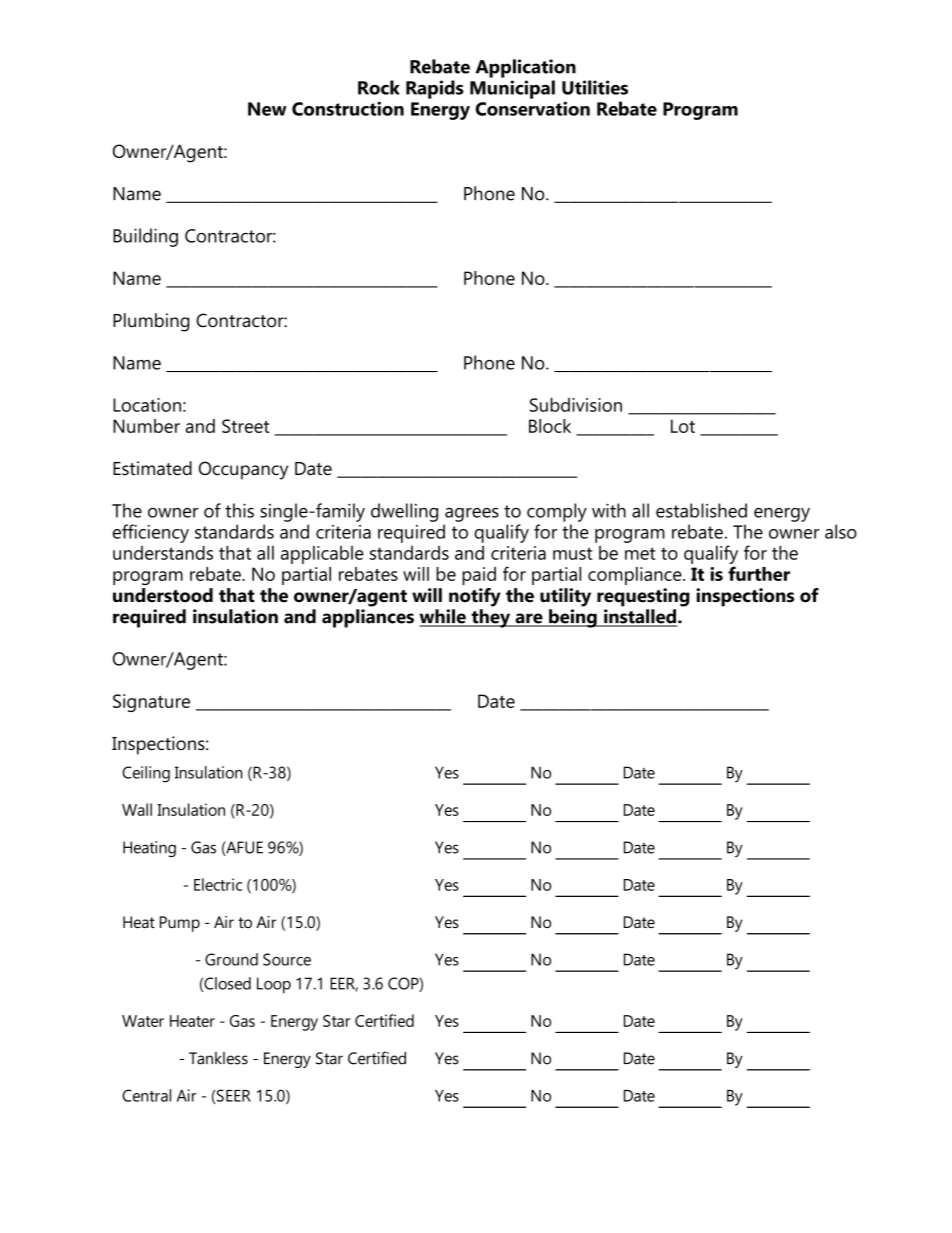  What do you see at coordinates (595, 87) in the document?
I see `Utilities` at bounding box center [595, 87].
